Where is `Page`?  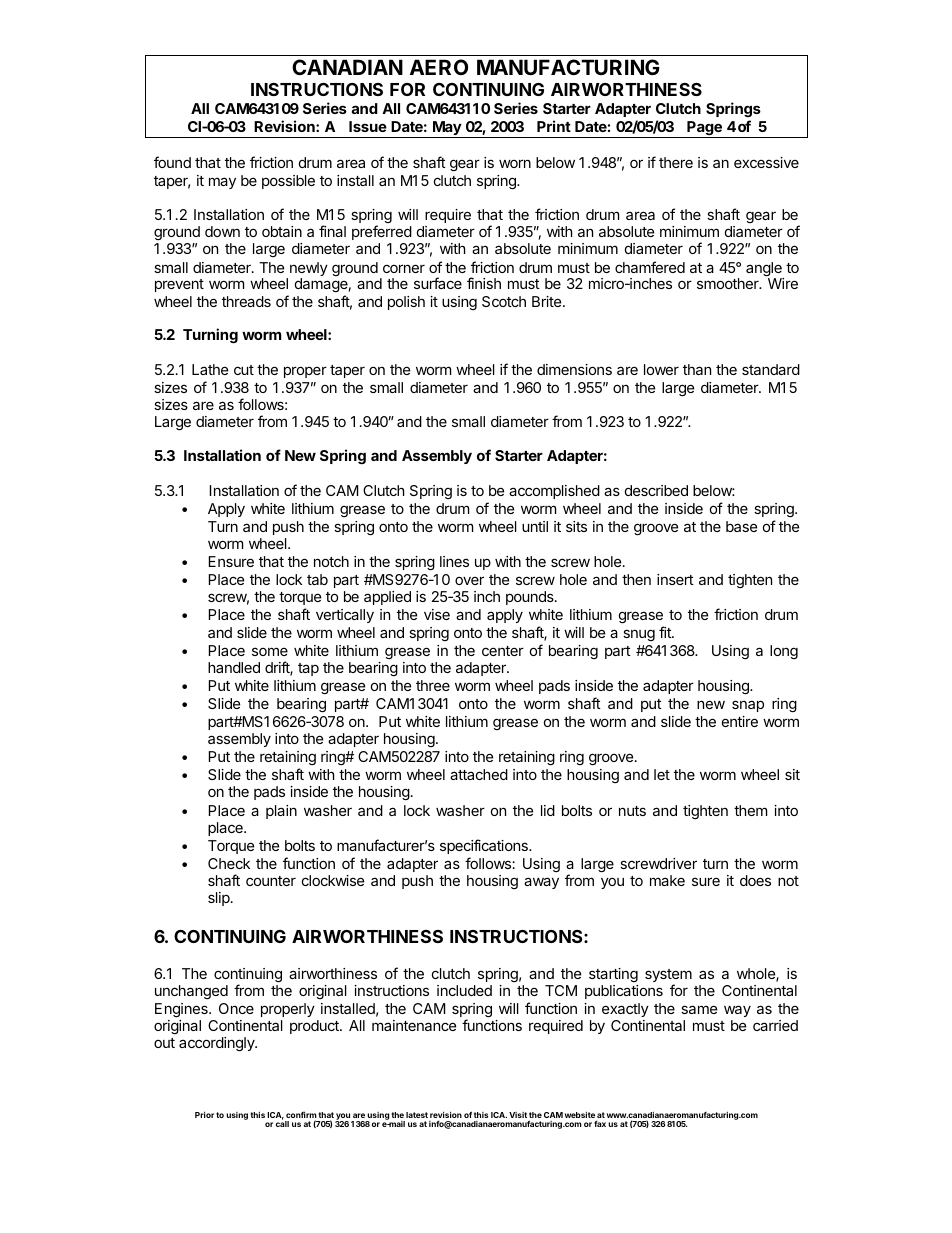 Page is located at coordinates (704, 129).
